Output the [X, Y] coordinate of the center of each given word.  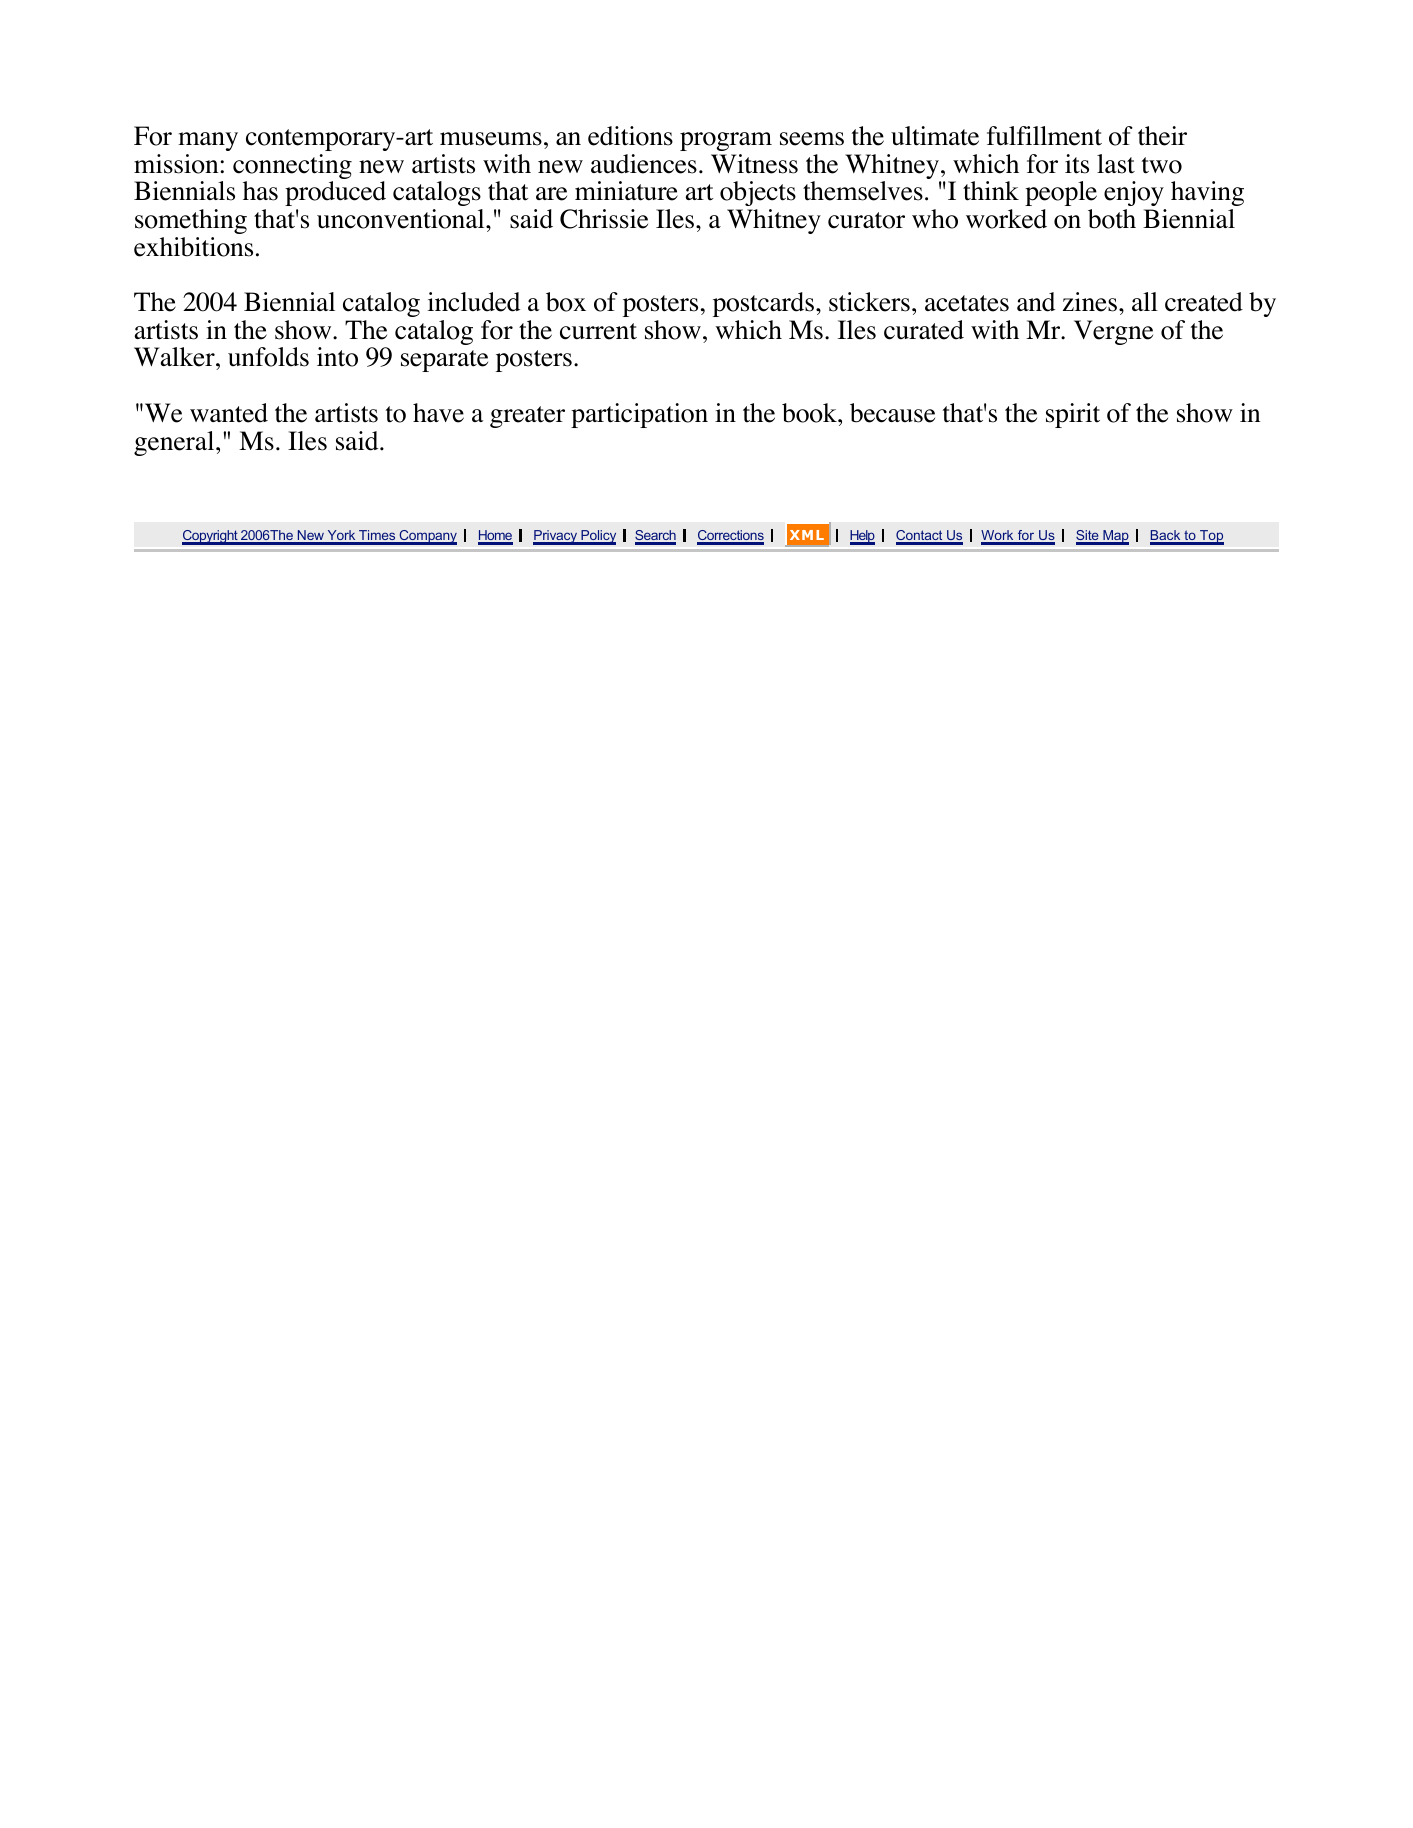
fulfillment [1044, 136]
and [1036, 302]
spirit [1073, 415]
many [208, 141]
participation [639, 415]
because [892, 413]
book [810, 413]
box [566, 302]
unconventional [402, 219]
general [175, 443]
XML [807, 535]
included [474, 302]
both [1112, 219]
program [726, 141]
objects [758, 193]
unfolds [268, 357]
